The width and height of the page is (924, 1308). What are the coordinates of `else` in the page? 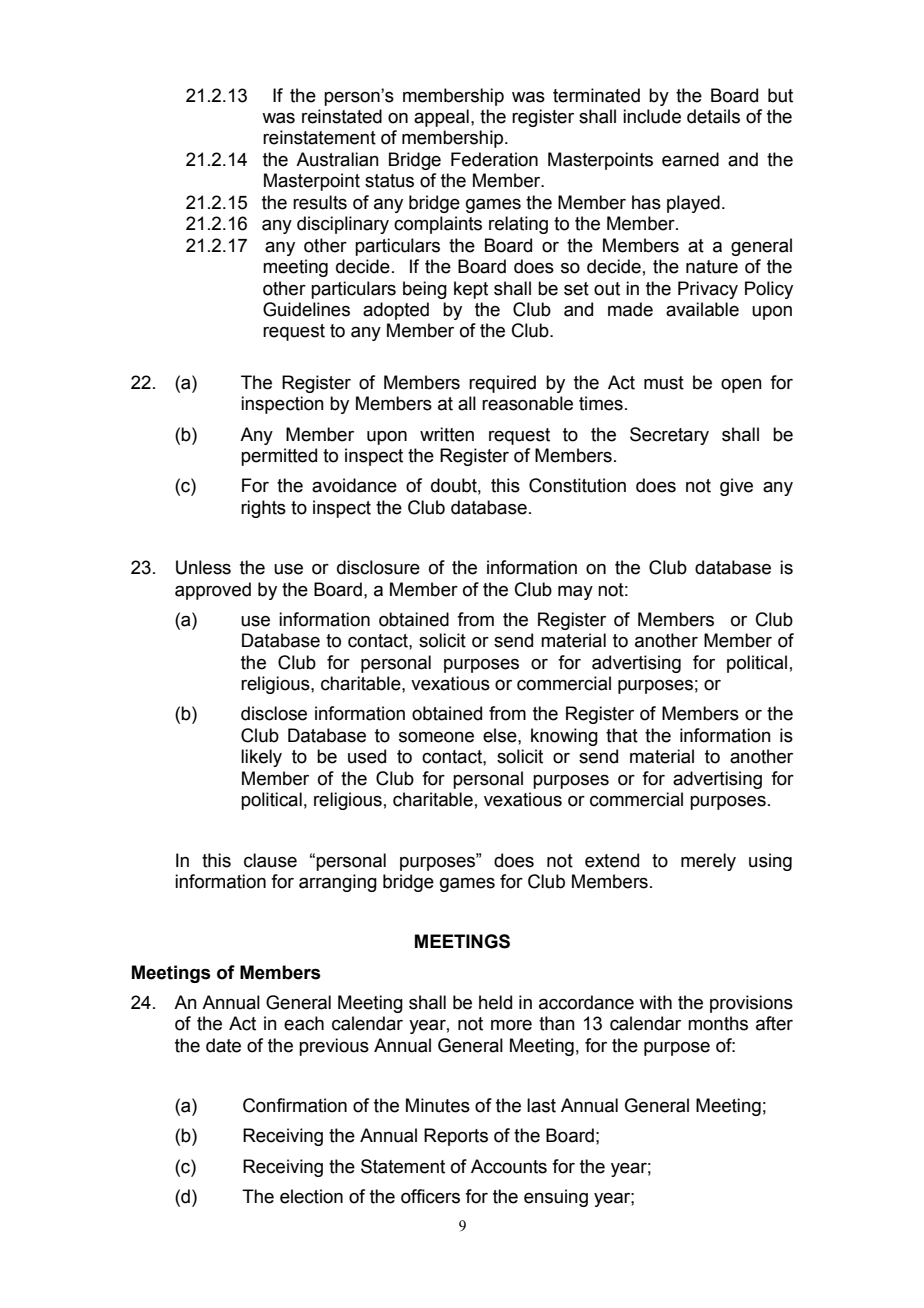 It's located at (501, 735).
